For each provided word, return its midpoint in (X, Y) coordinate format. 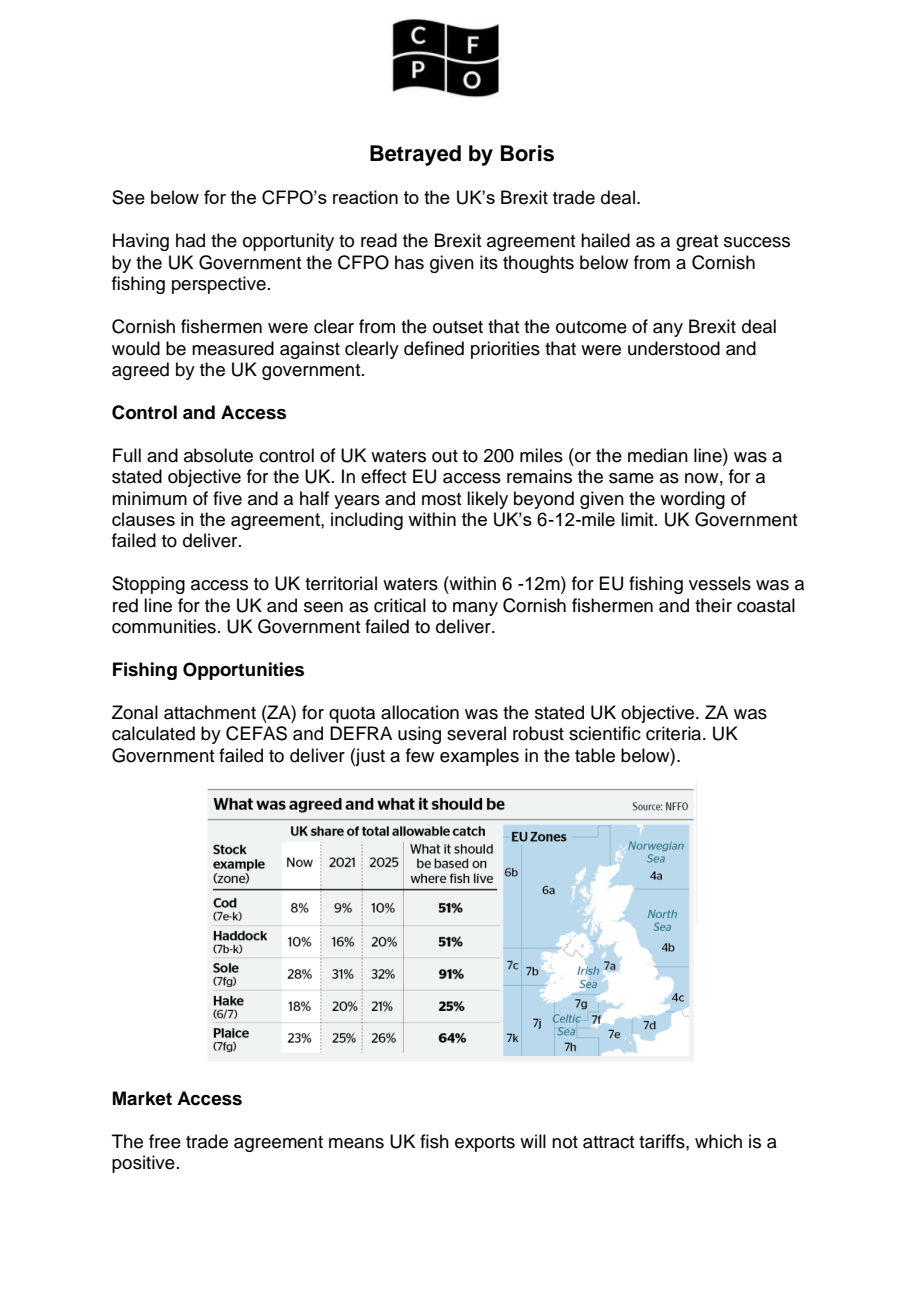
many (475, 609)
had (190, 240)
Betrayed (415, 155)
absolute (218, 455)
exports (485, 1144)
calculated (153, 733)
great (697, 243)
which (718, 1141)
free (165, 1141)
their (713, 605)
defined (434, 348)
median (658, 455)
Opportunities (243, 671)
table (595, 755)
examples (479, 757)
